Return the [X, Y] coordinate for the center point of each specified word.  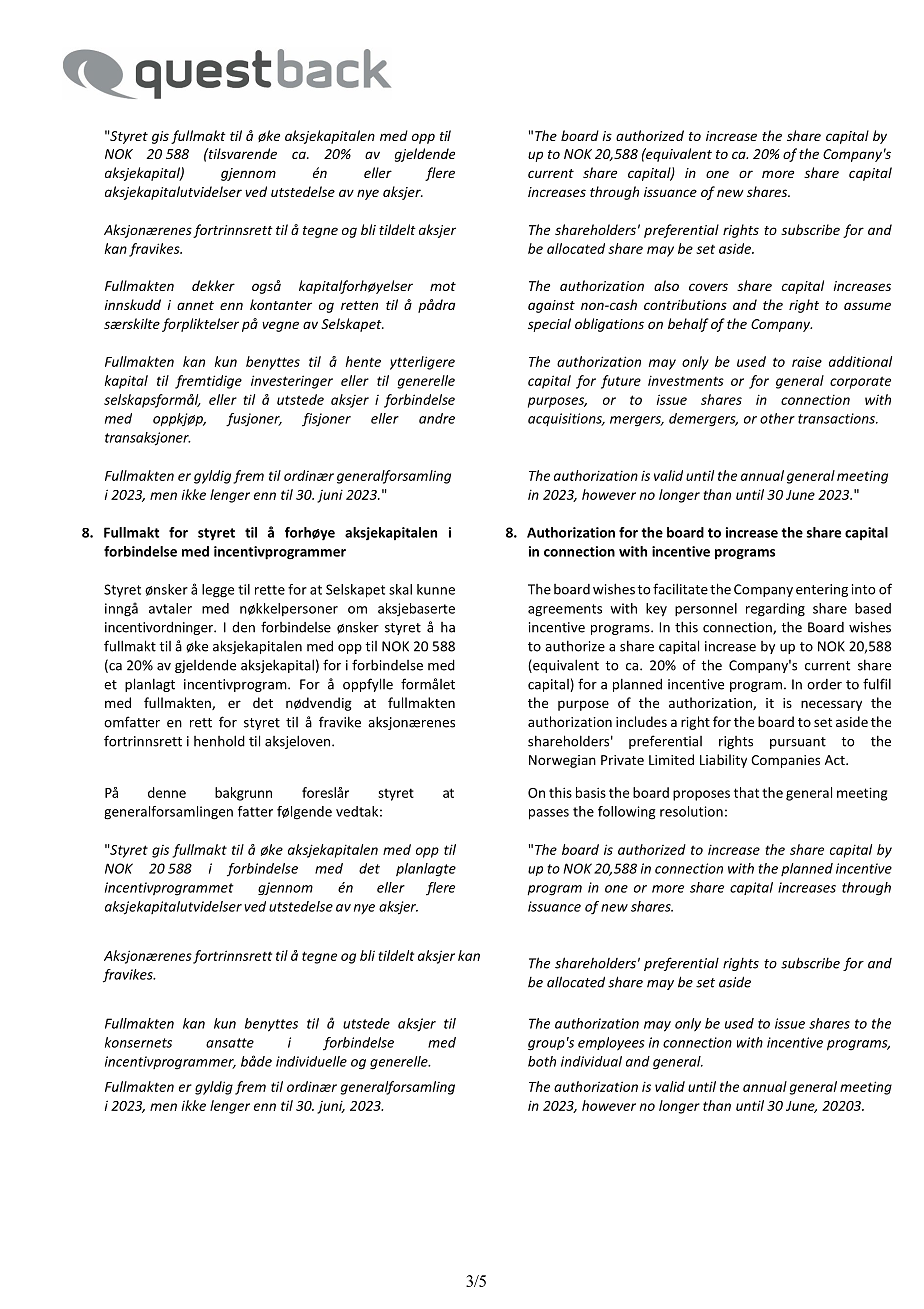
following [626, 813]
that [746, 792]
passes [549, 814]
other [777, 418]
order [824, 684]
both [542, 1061]
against [551, 306]
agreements [565, 610]
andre [437, 418]
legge [218, 591]
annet [195, 305]
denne [167, 792]
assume [867, 306]
